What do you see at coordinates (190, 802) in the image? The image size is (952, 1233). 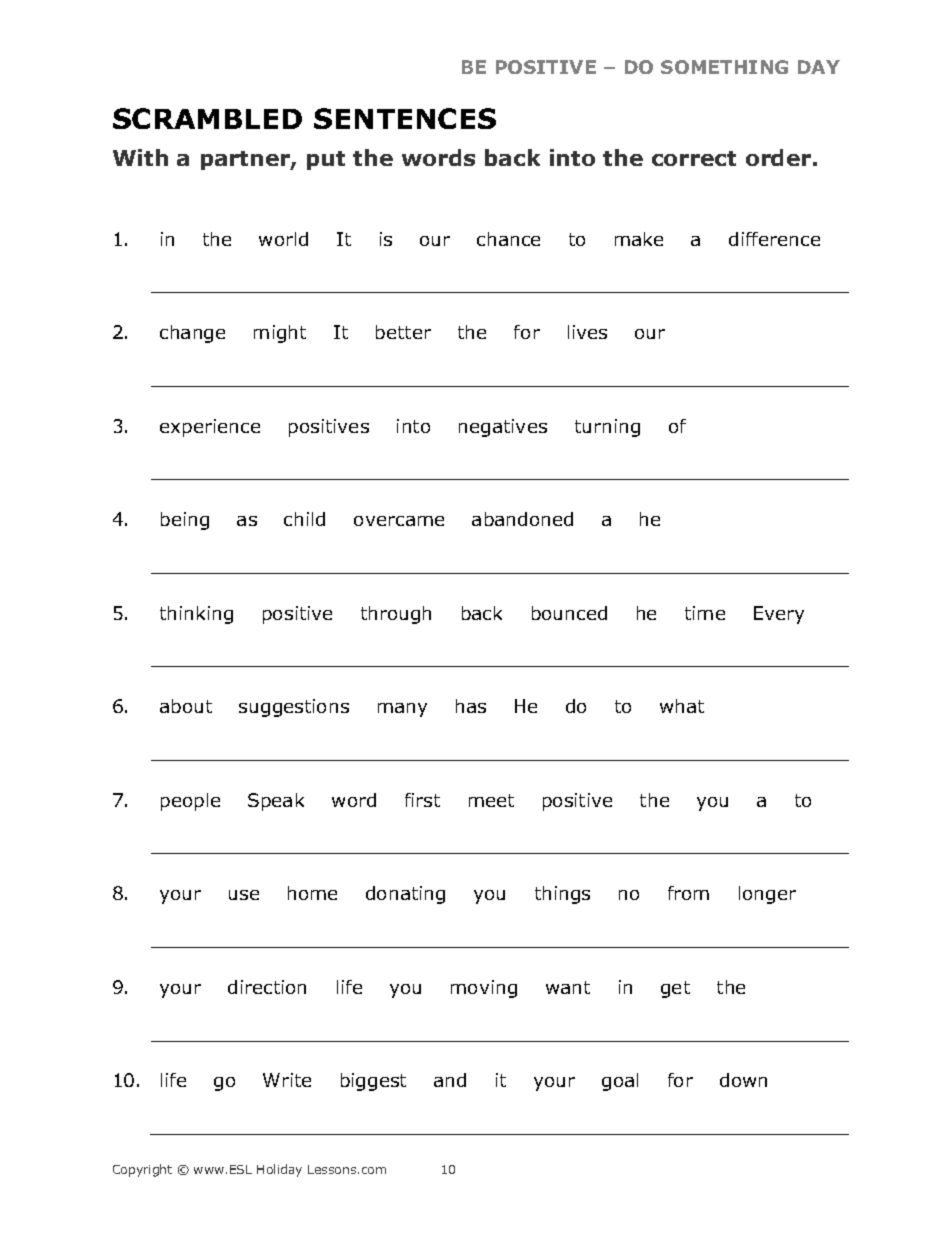 I see `people` at bounding box center [190, 802].
